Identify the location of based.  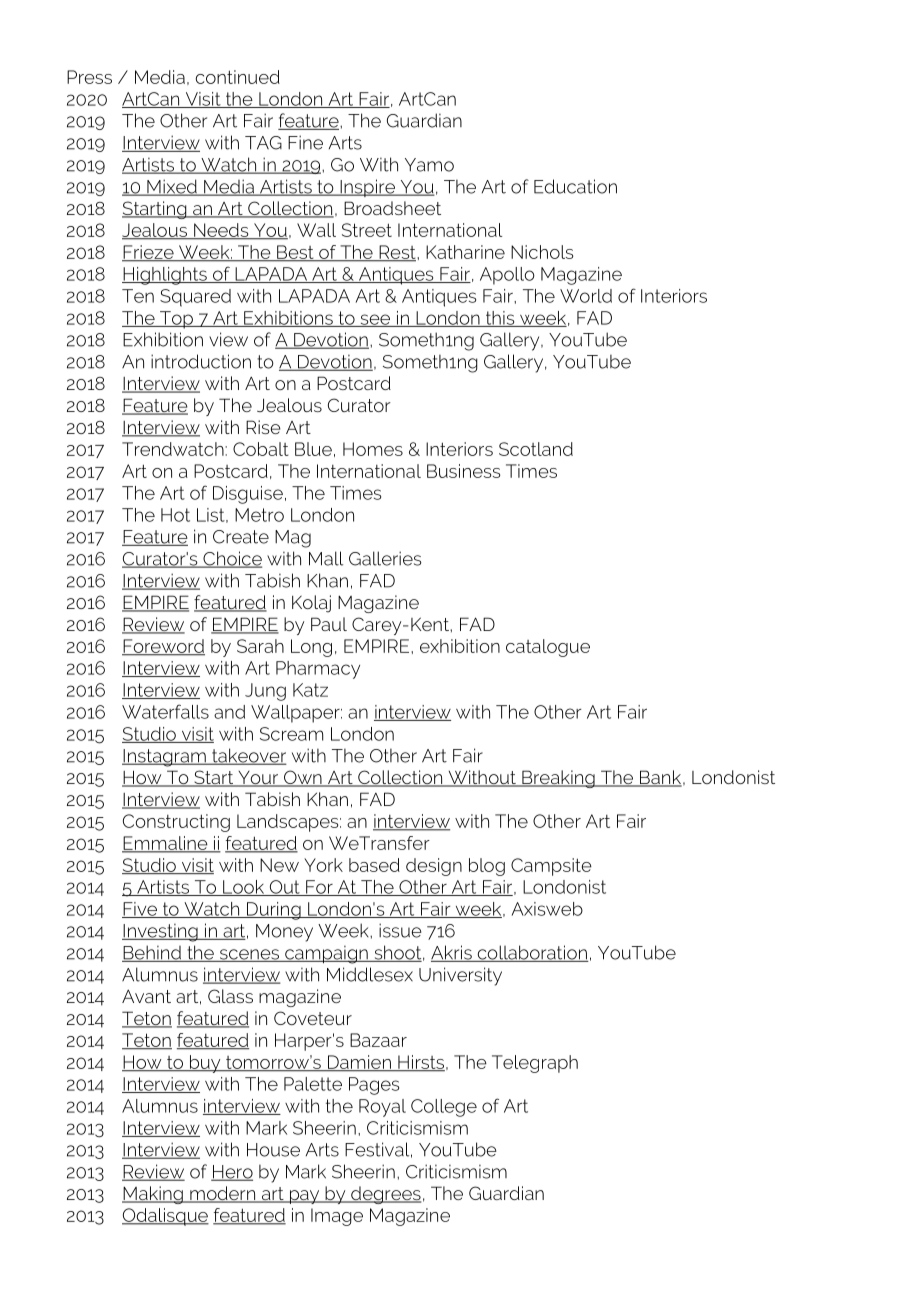
(374, 865).
